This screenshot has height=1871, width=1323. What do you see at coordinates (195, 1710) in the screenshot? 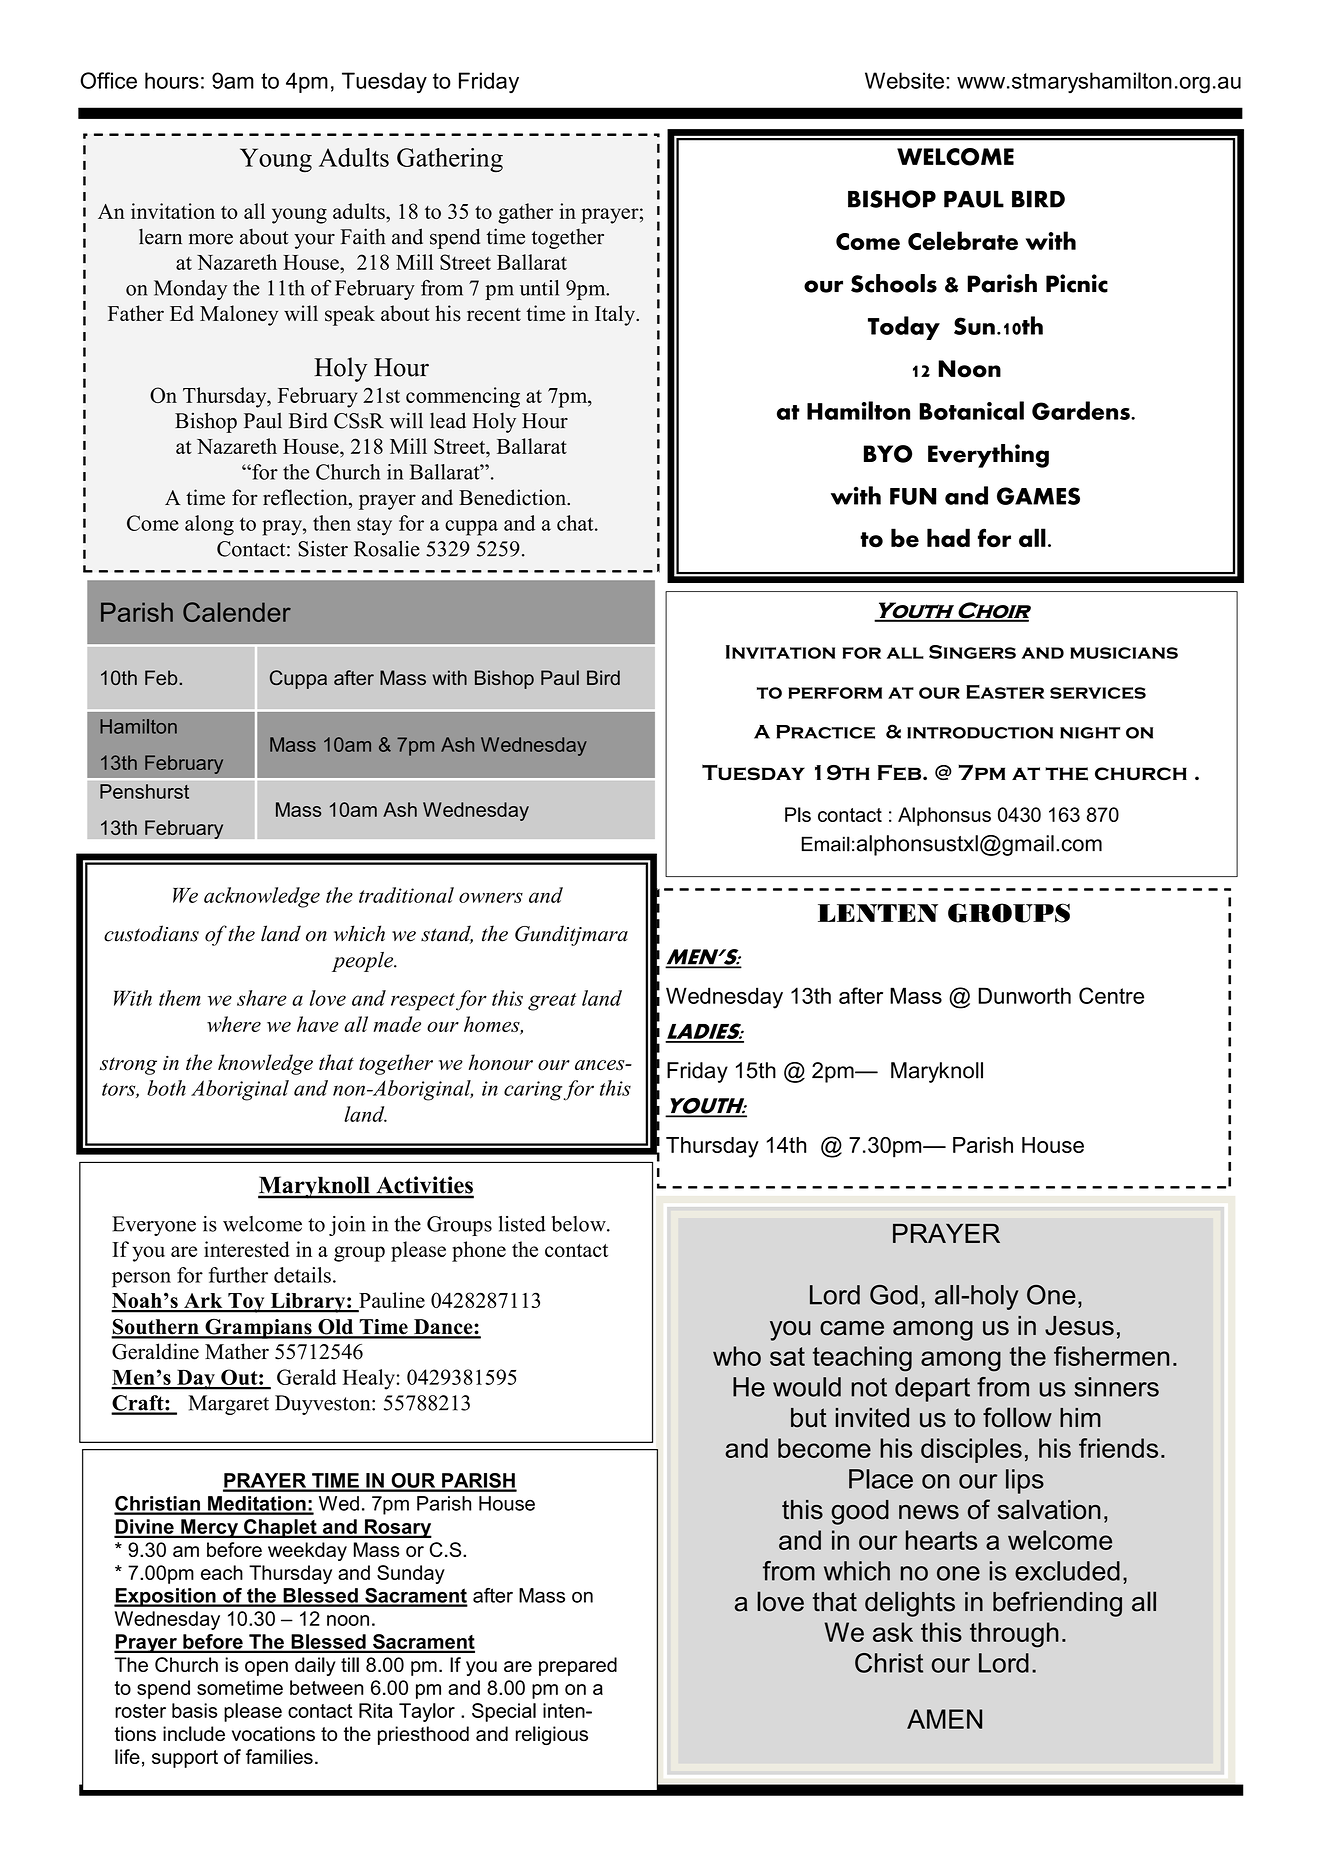
I see `basis` at bounding box center [195, 1710].
